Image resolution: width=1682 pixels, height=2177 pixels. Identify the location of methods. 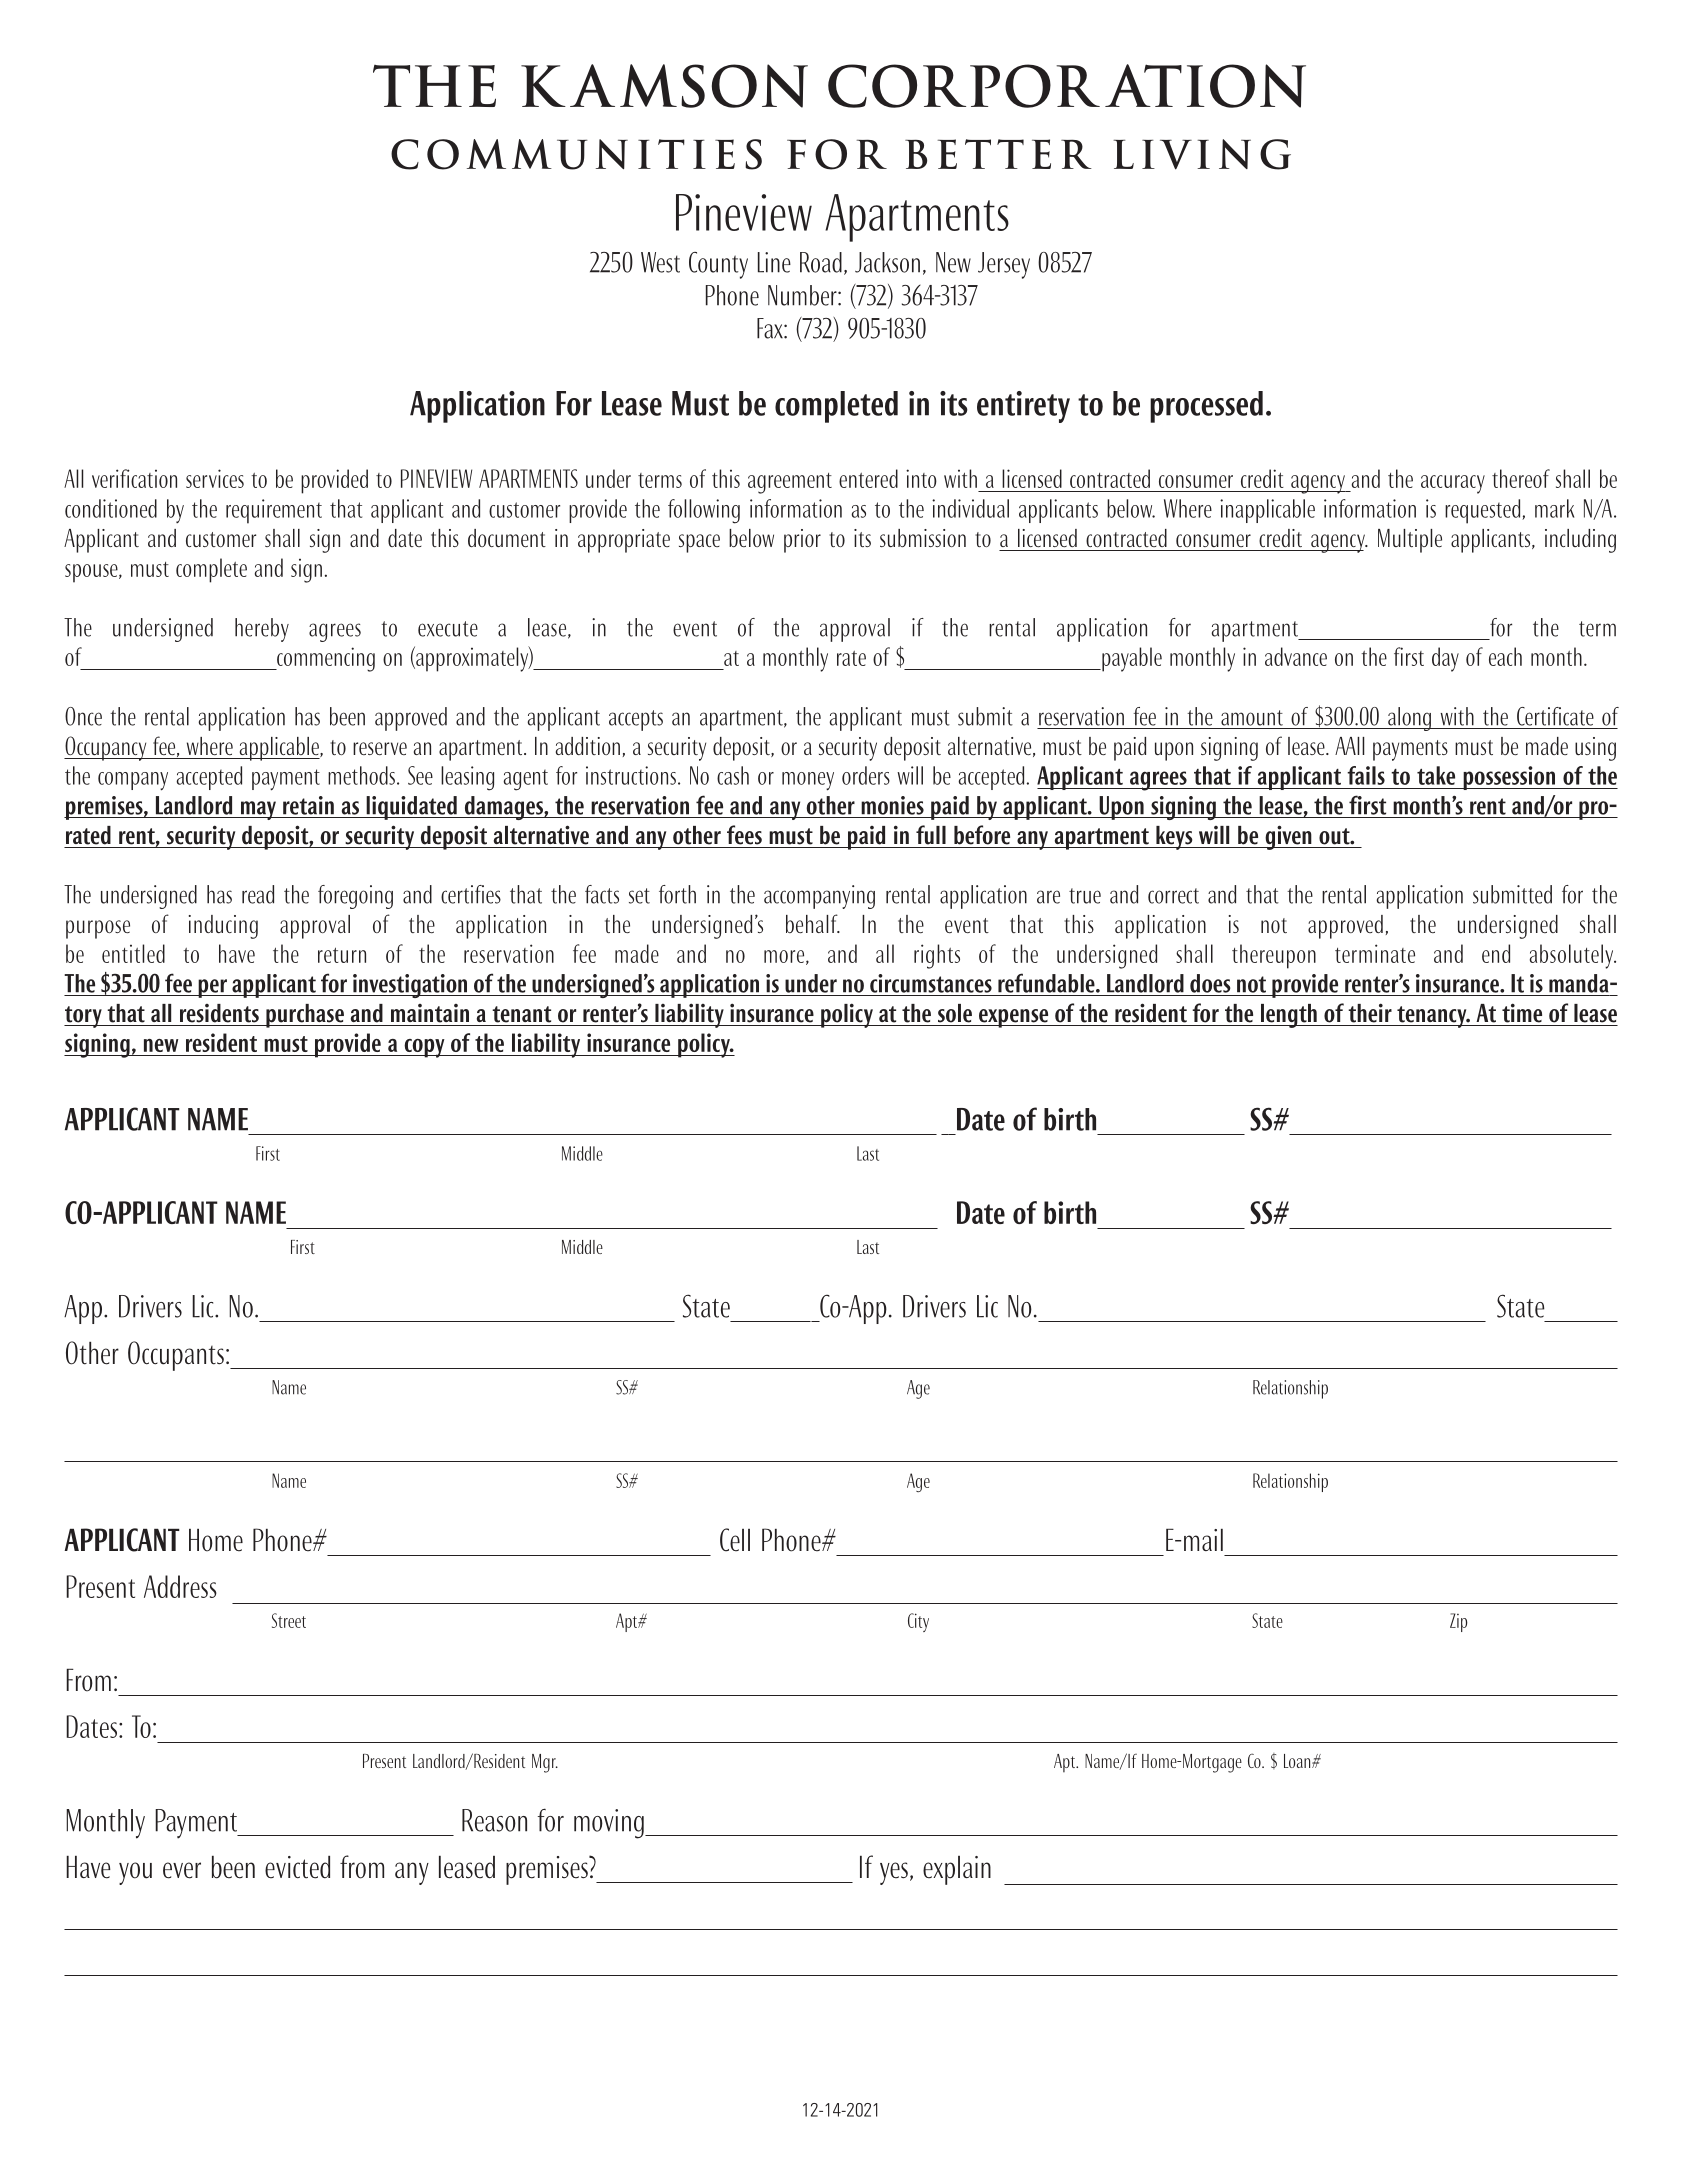
(361, 775).
